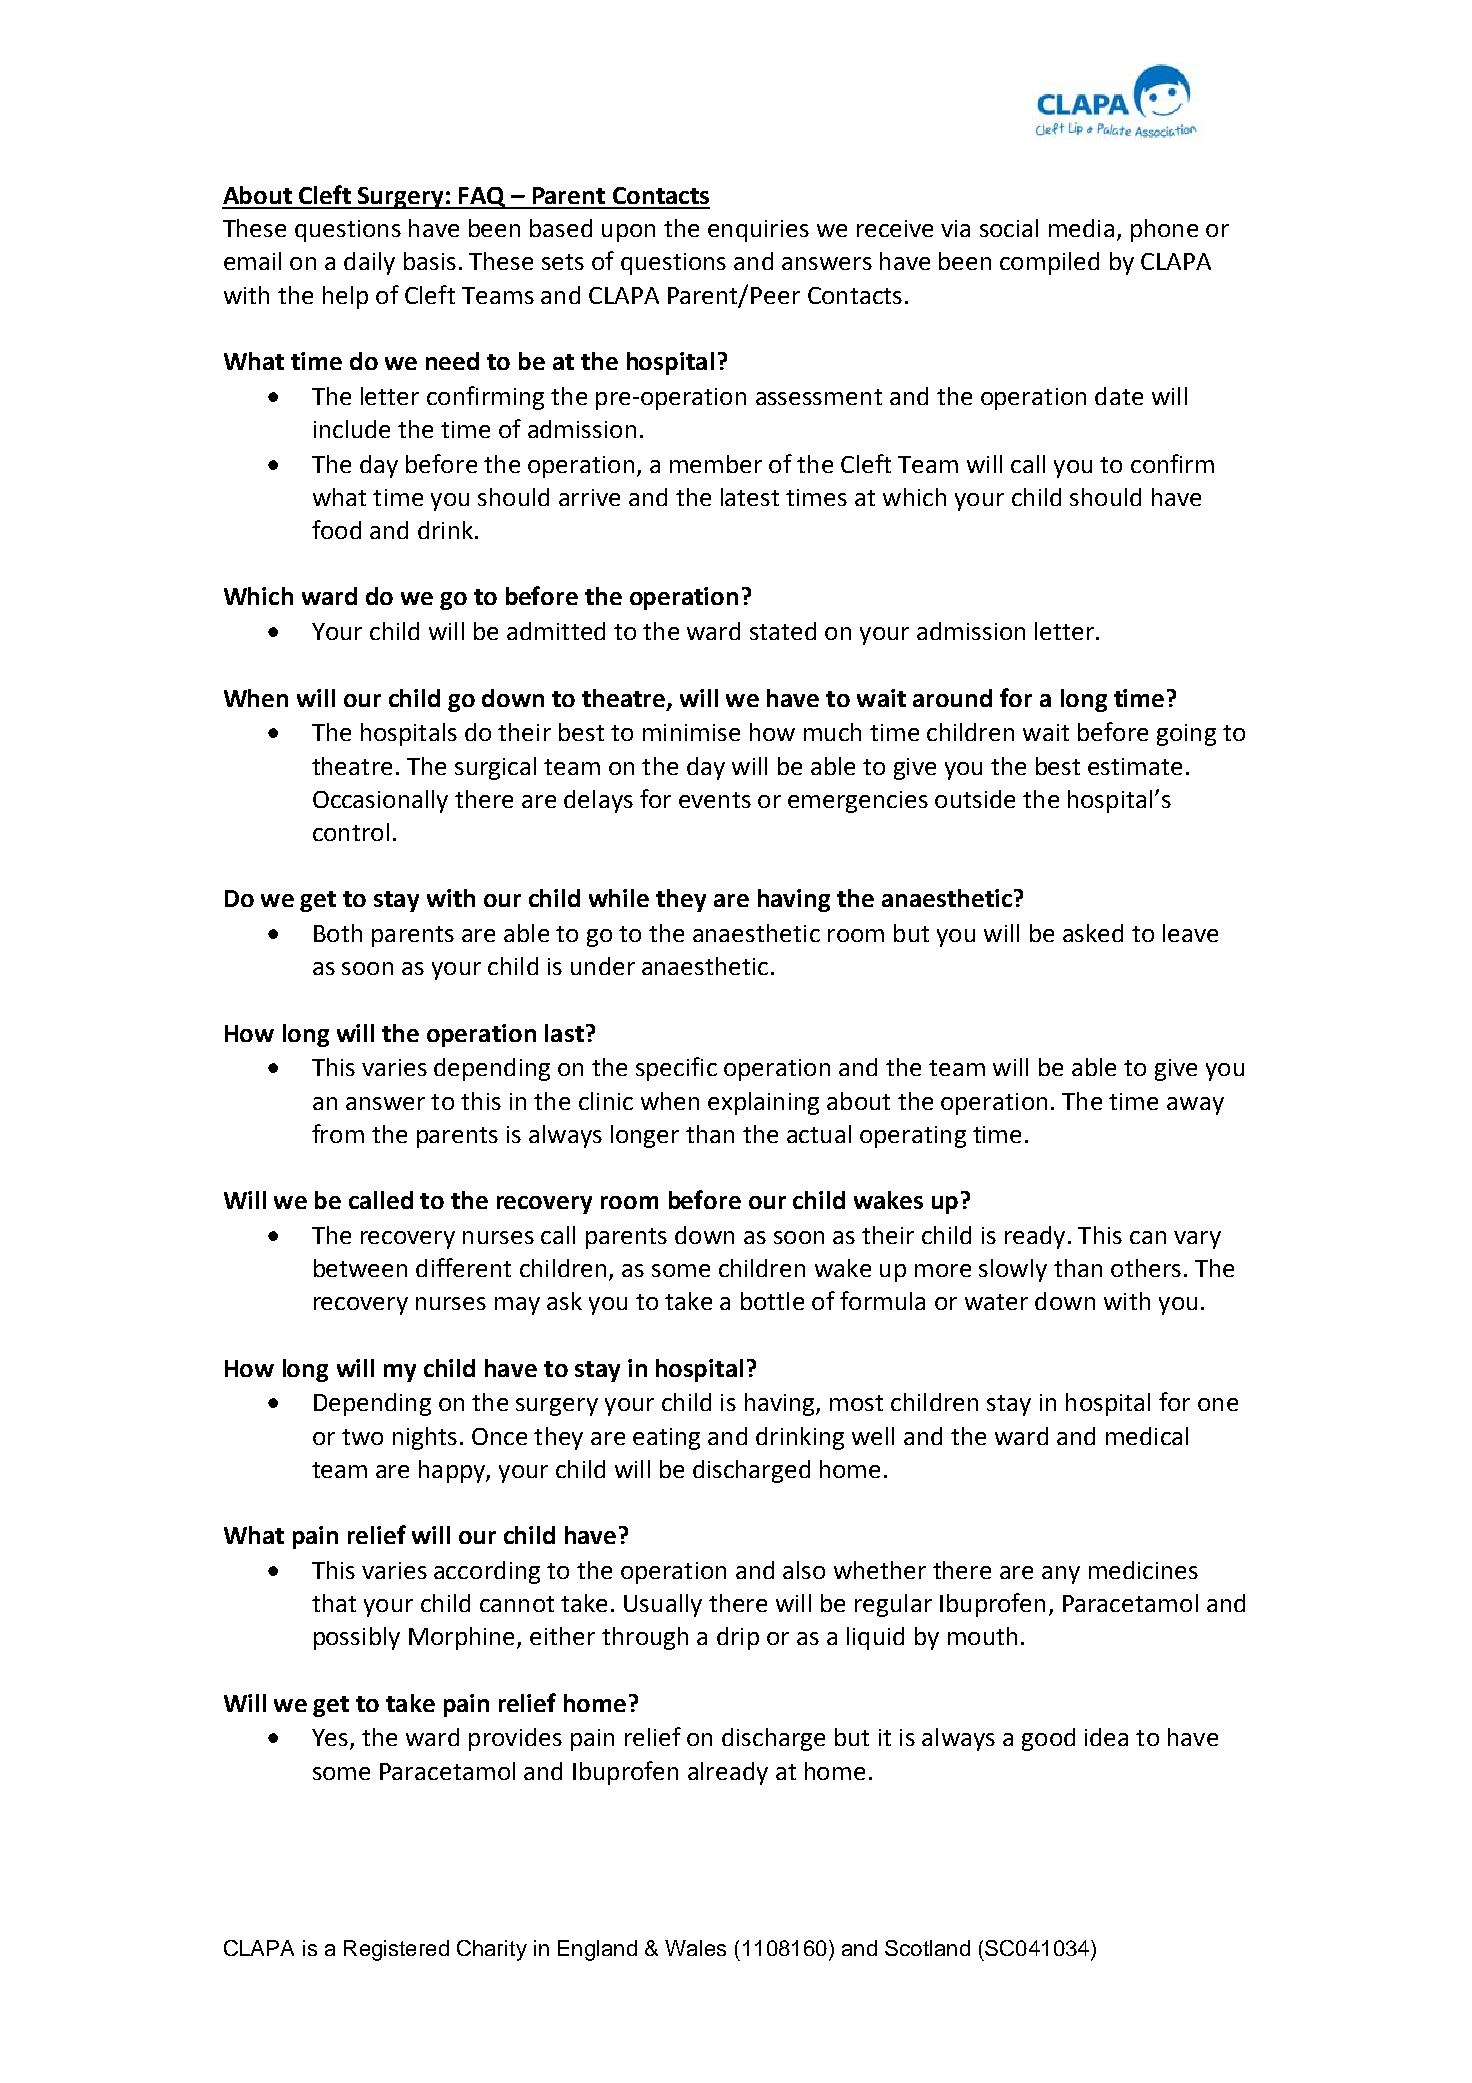 Image resolution: width=1472 pixels, height=2083 pixels. Describe the element at coordinates (1195, 1106) in the page. I see `away` at that location.
